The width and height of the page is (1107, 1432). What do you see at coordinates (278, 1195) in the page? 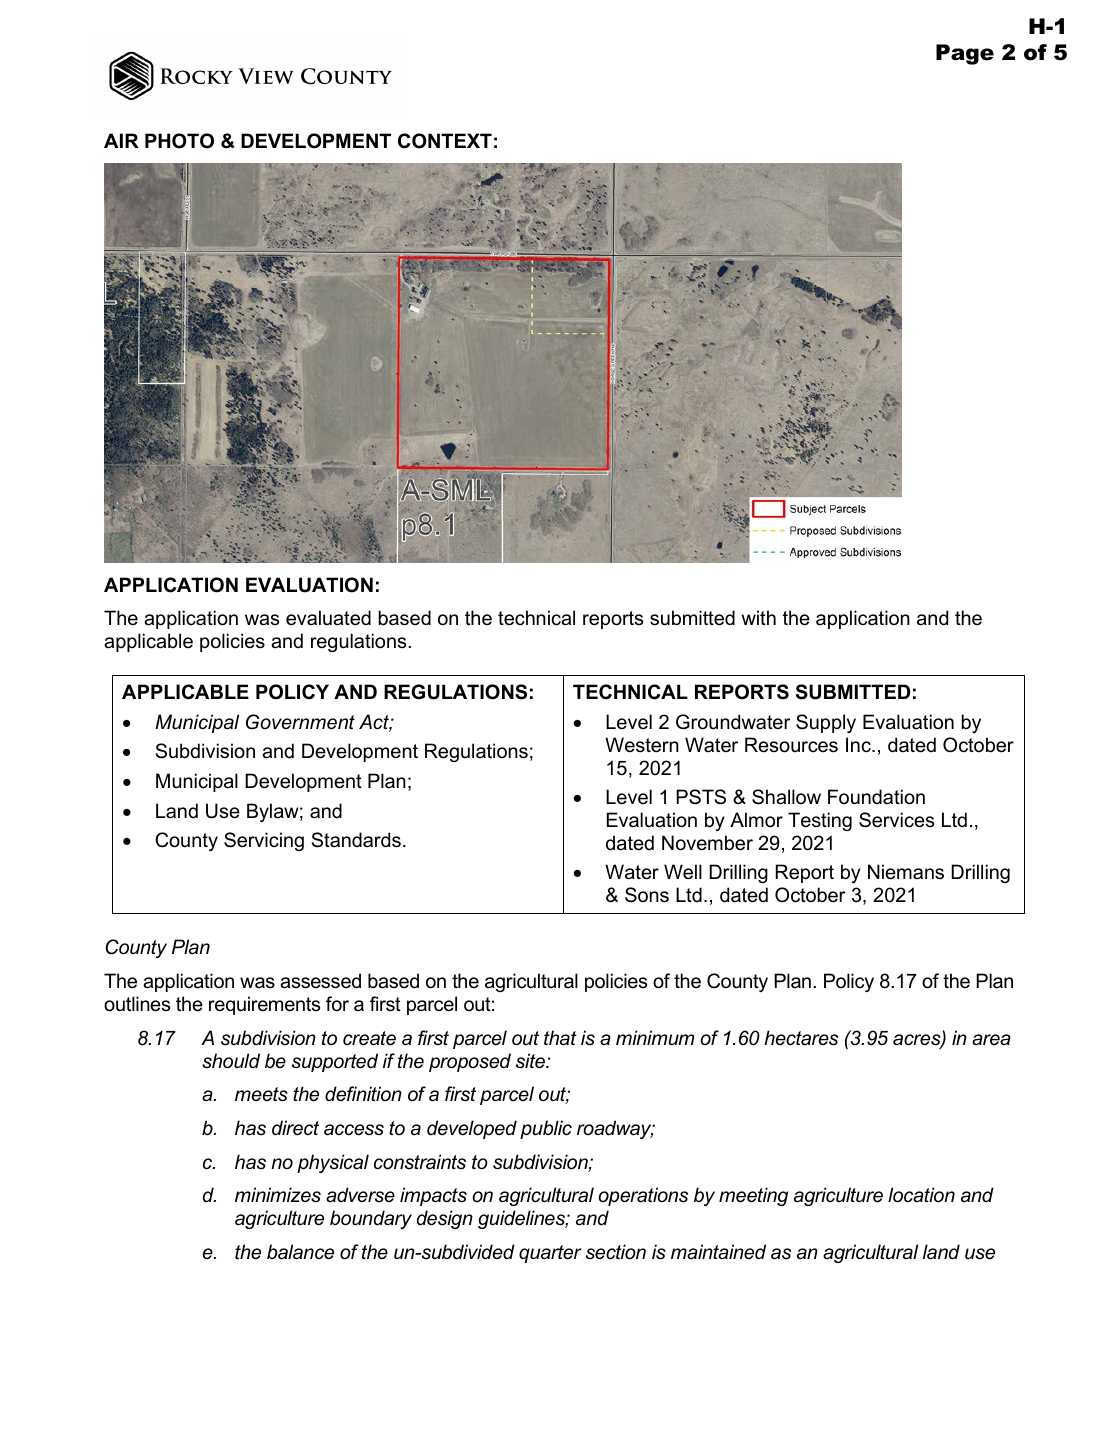
I see `minimizes` at bounding box center [278, 1195].
